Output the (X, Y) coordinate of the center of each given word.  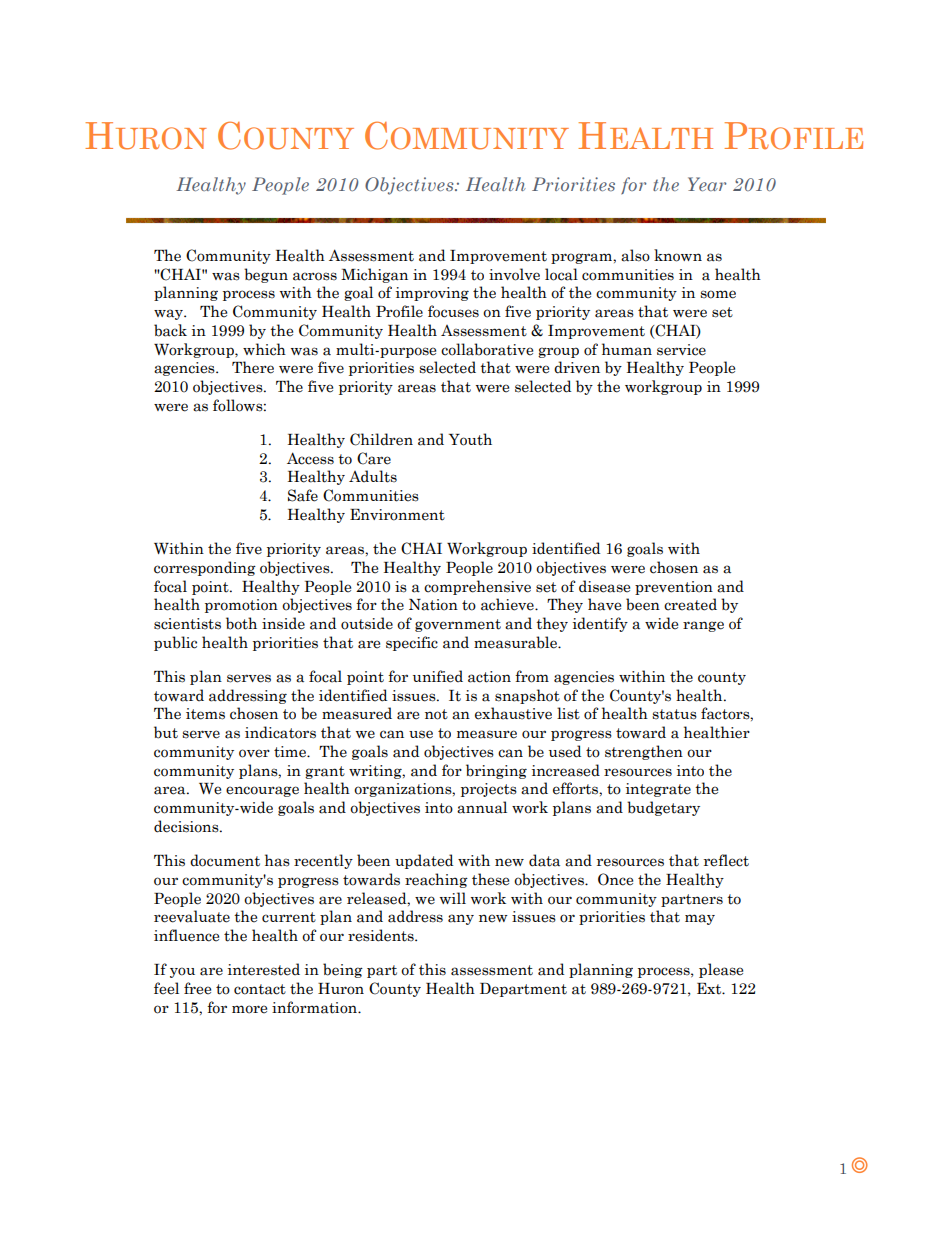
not (436, 714)
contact (260, 989)
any (461, 919)
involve (514, 274)
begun (266, 275)
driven (577, 367)
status (674, 714)
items (205, 714)
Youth (470, 439)
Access (310, 458)
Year (707, 184)
